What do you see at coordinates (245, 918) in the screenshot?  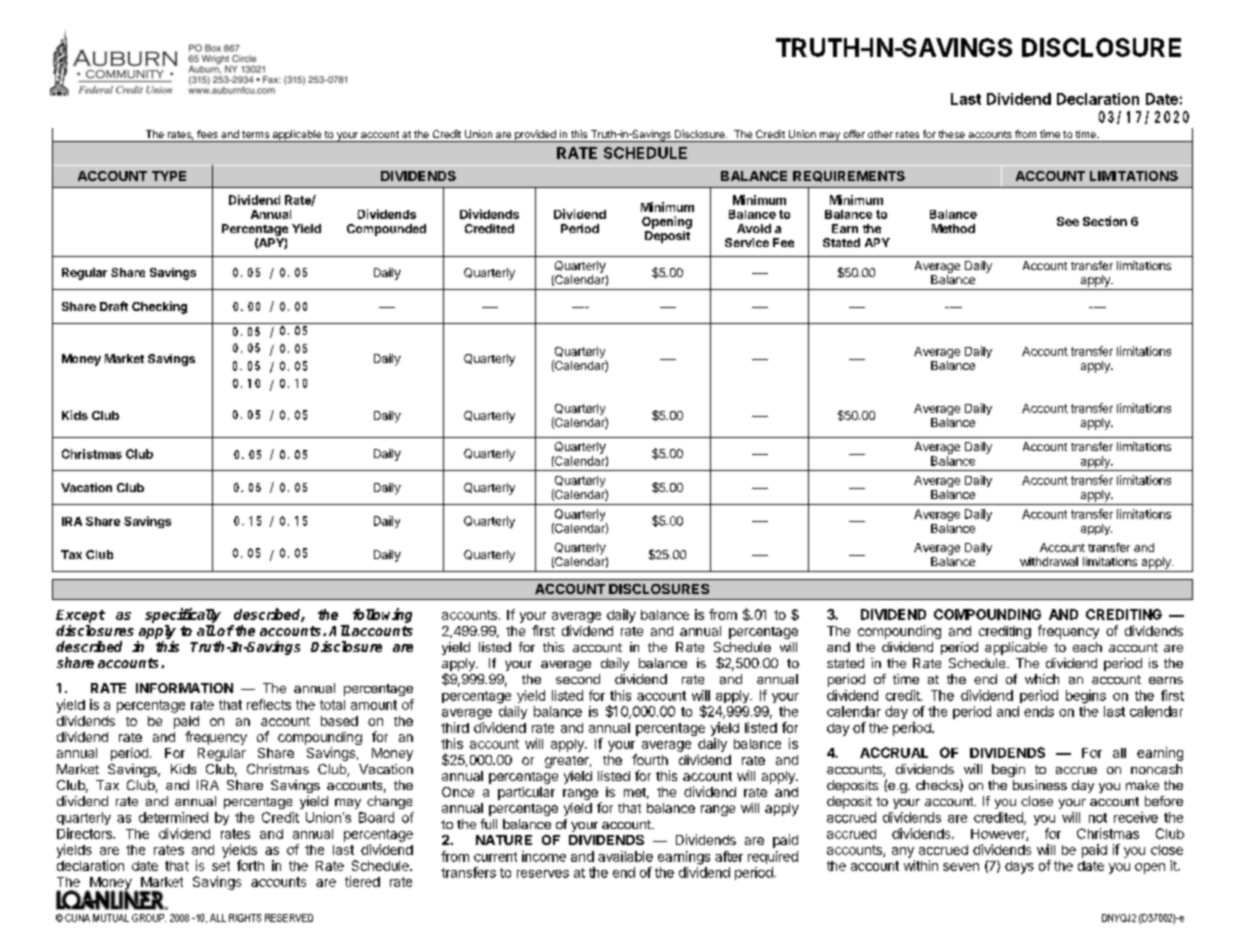 I see `RIGHTS` at bounding box center [245, 918].
